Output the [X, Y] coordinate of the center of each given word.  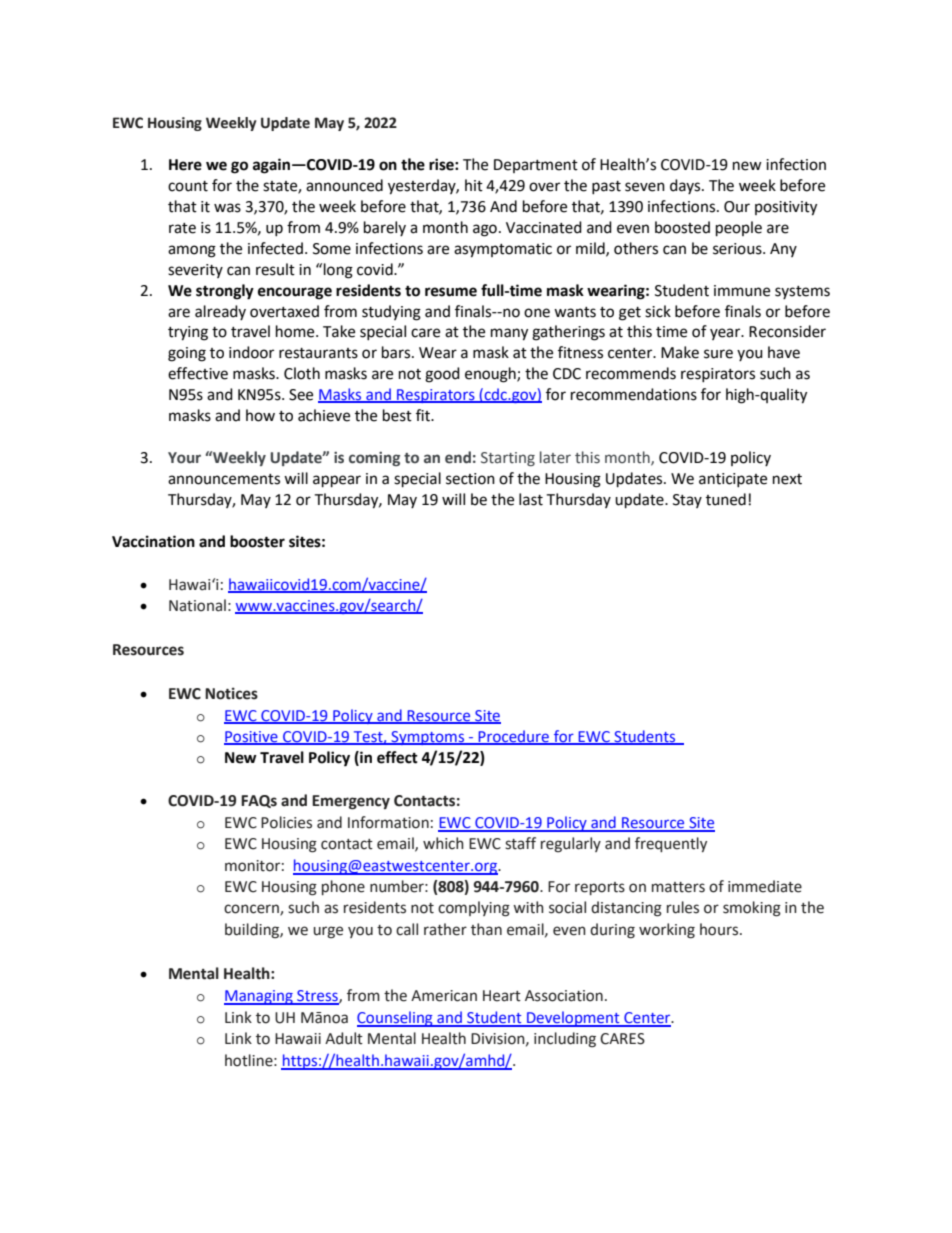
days [686, 186]
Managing [259, 997]
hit [474, 185]
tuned [726, 499]
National [197, 605]
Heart [502, 996]
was [227, 208]
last [531, 499]
